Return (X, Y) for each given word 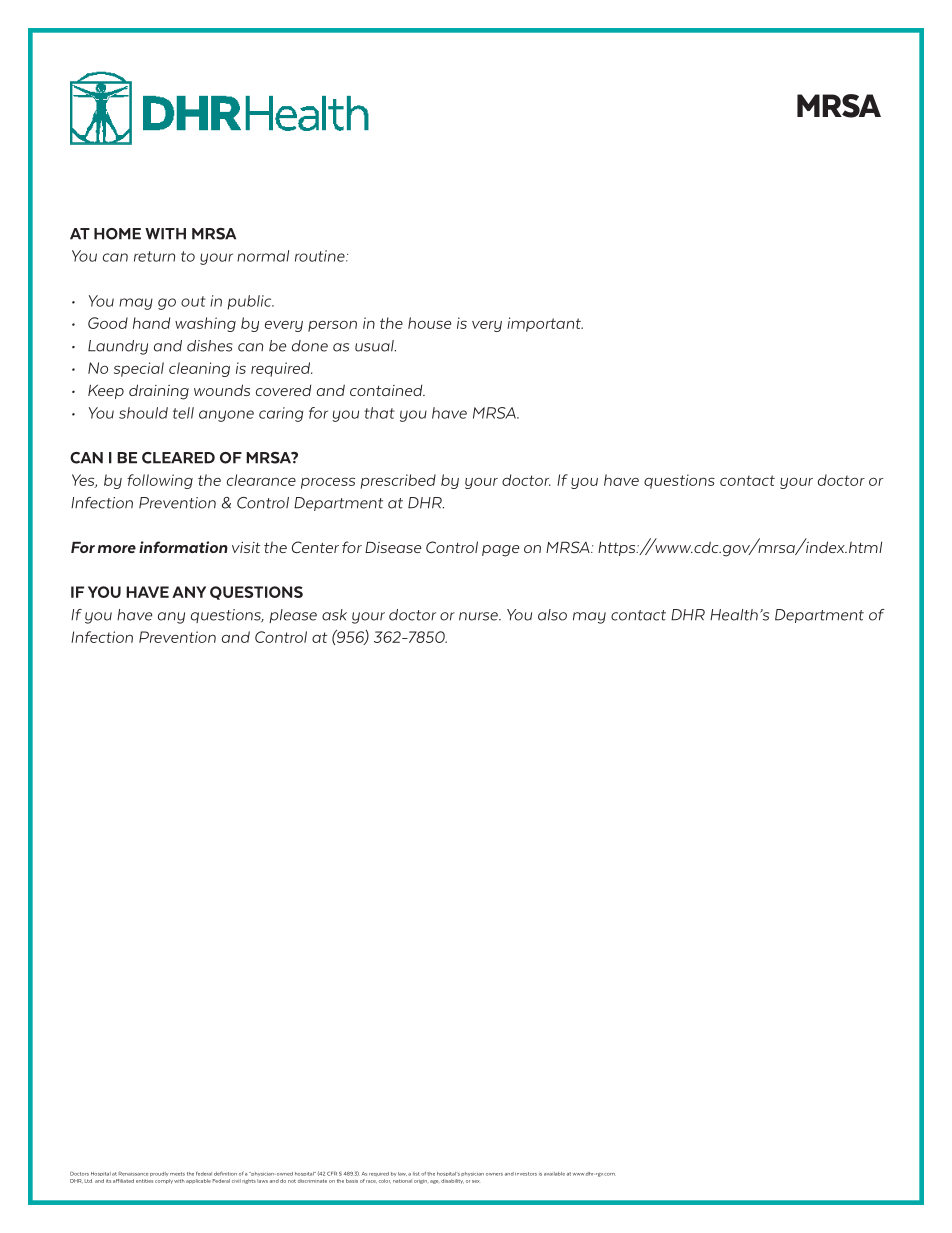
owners (494, 1174)
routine (321, 256)
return (154, 256)
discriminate (312, 1181)
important (545, 324)
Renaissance (133, 1173)
